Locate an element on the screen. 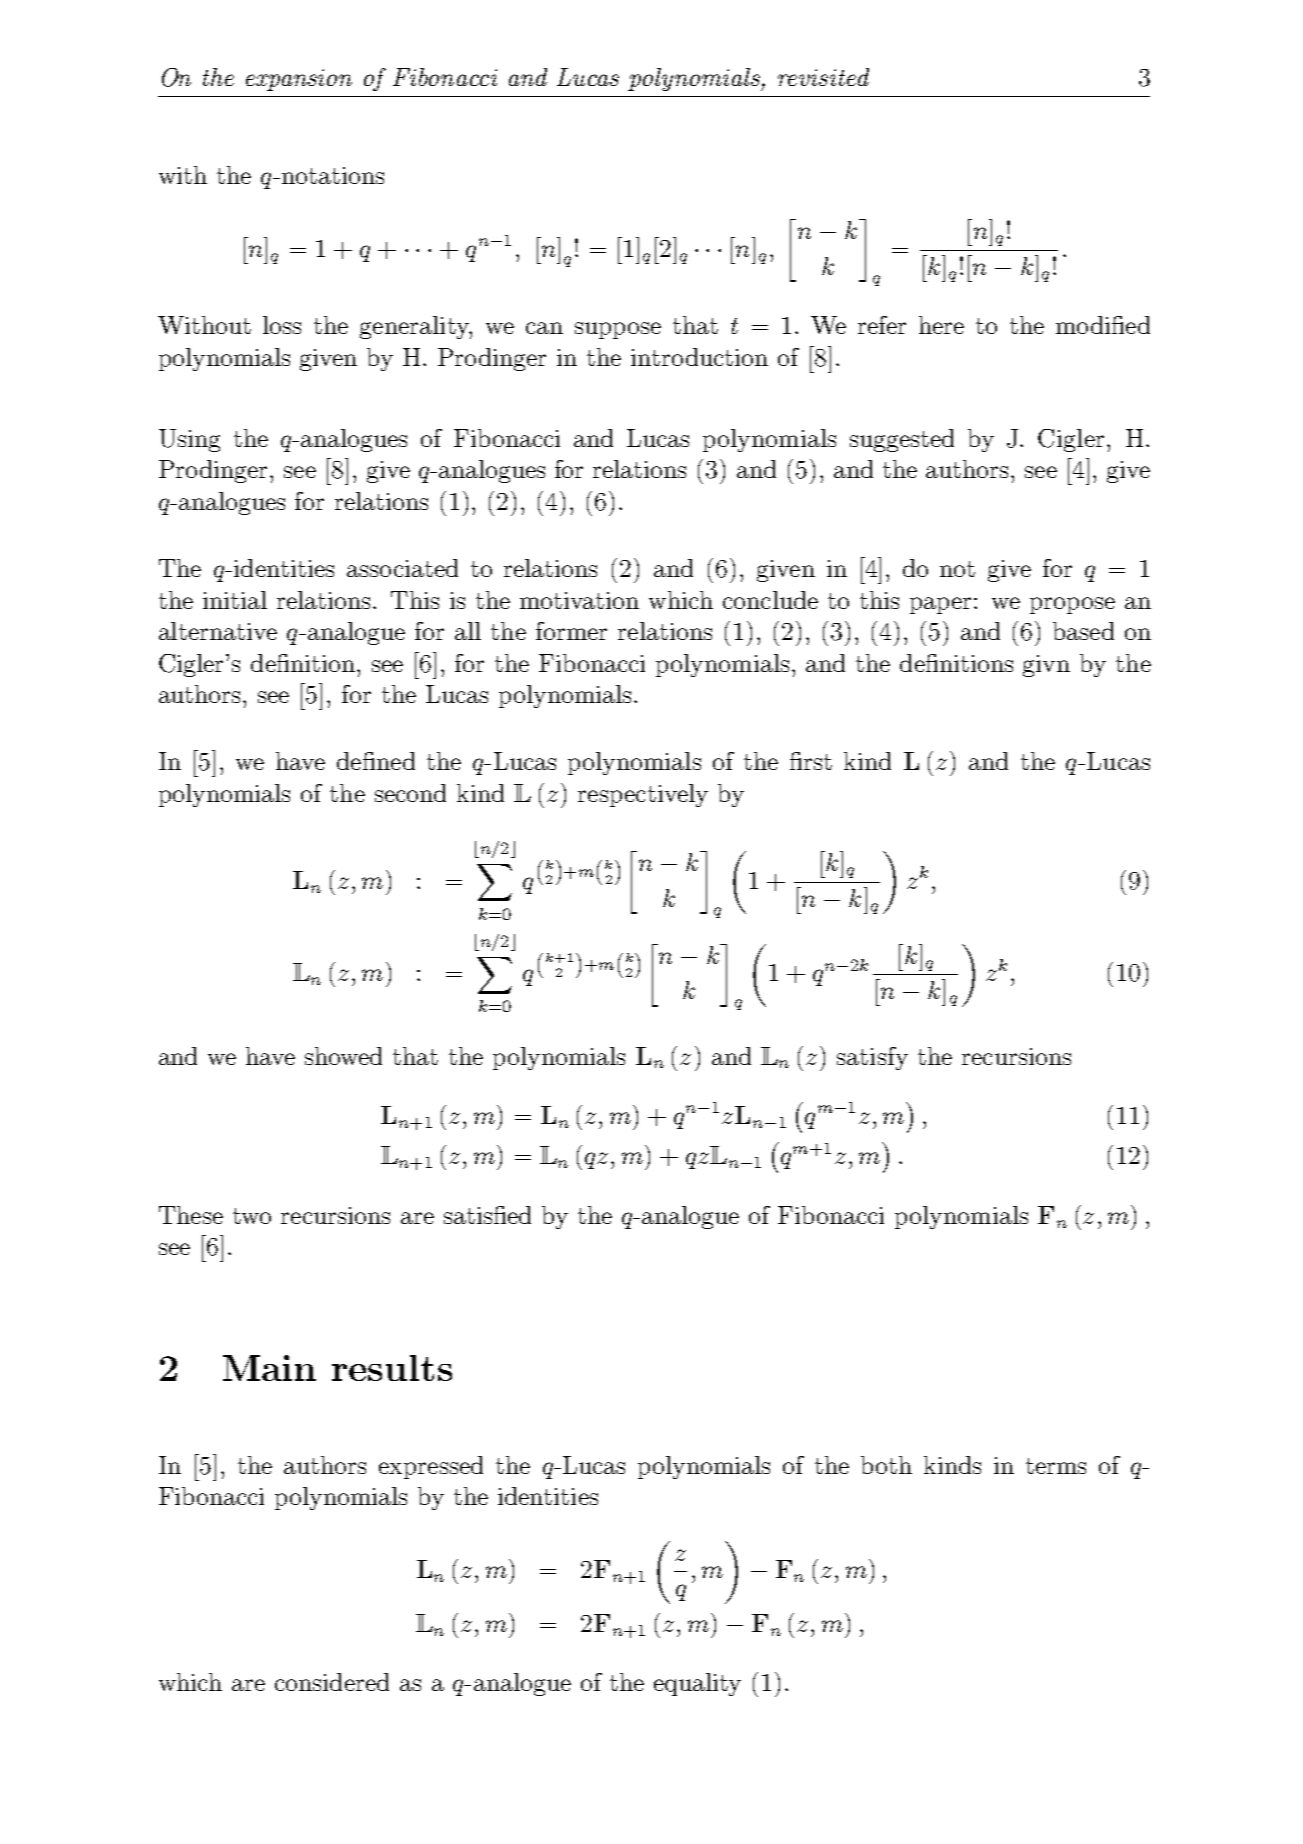  considered is located at coordinates (332, 1682).
